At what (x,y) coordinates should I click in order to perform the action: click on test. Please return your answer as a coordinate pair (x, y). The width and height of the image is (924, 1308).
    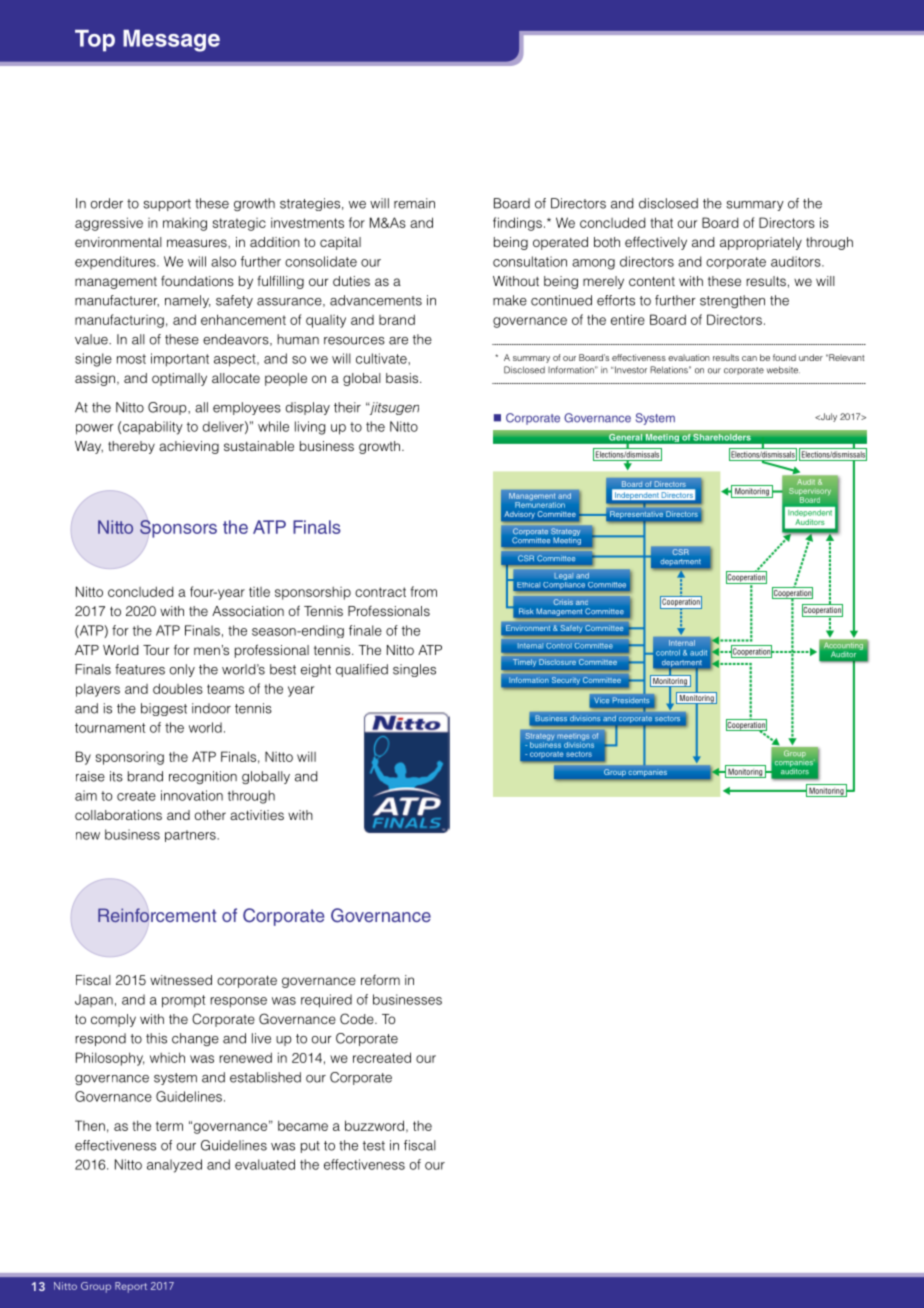
    Looking at the image, I should click on (374, 1146).
